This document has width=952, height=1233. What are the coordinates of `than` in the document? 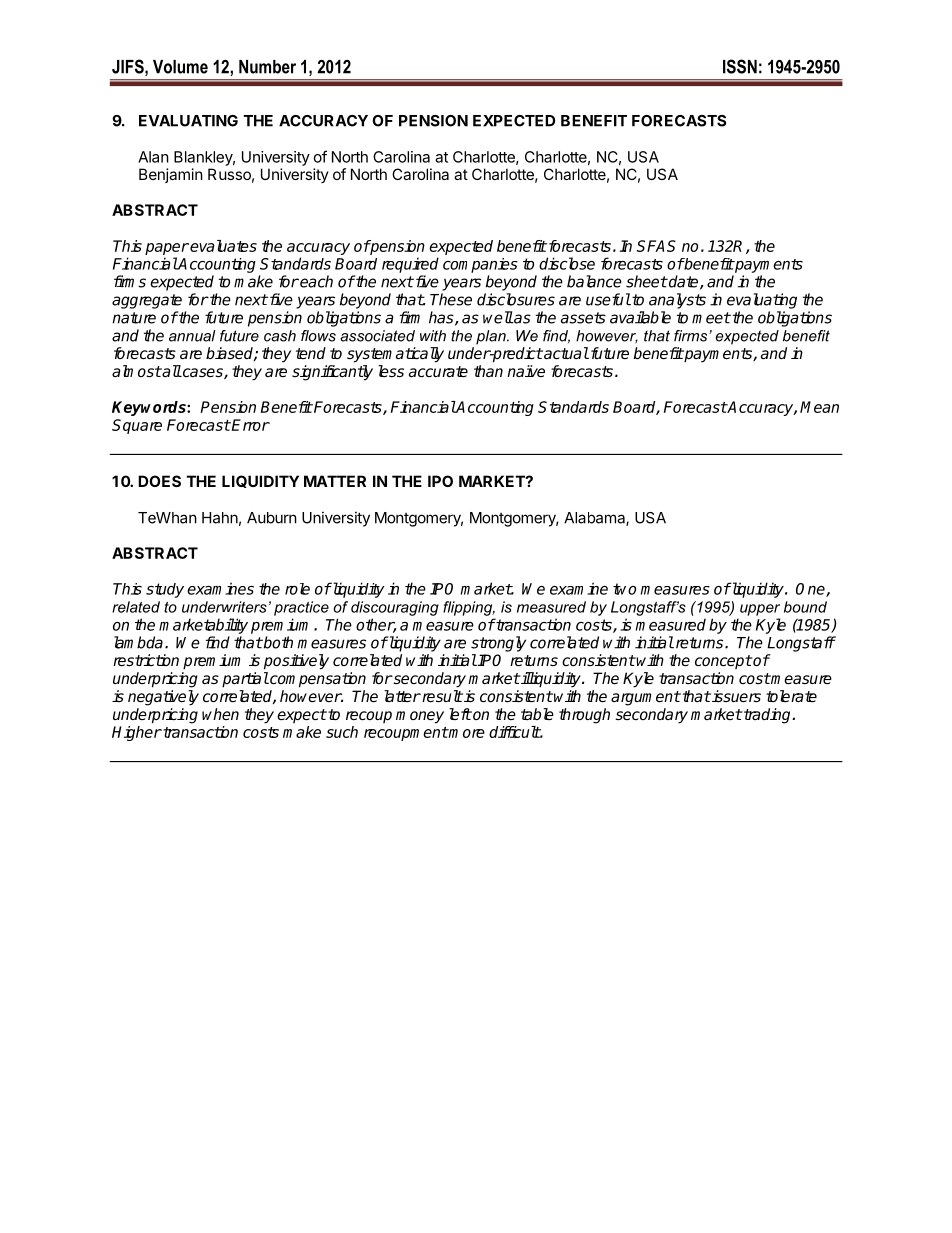 It's located at (488, 371).
